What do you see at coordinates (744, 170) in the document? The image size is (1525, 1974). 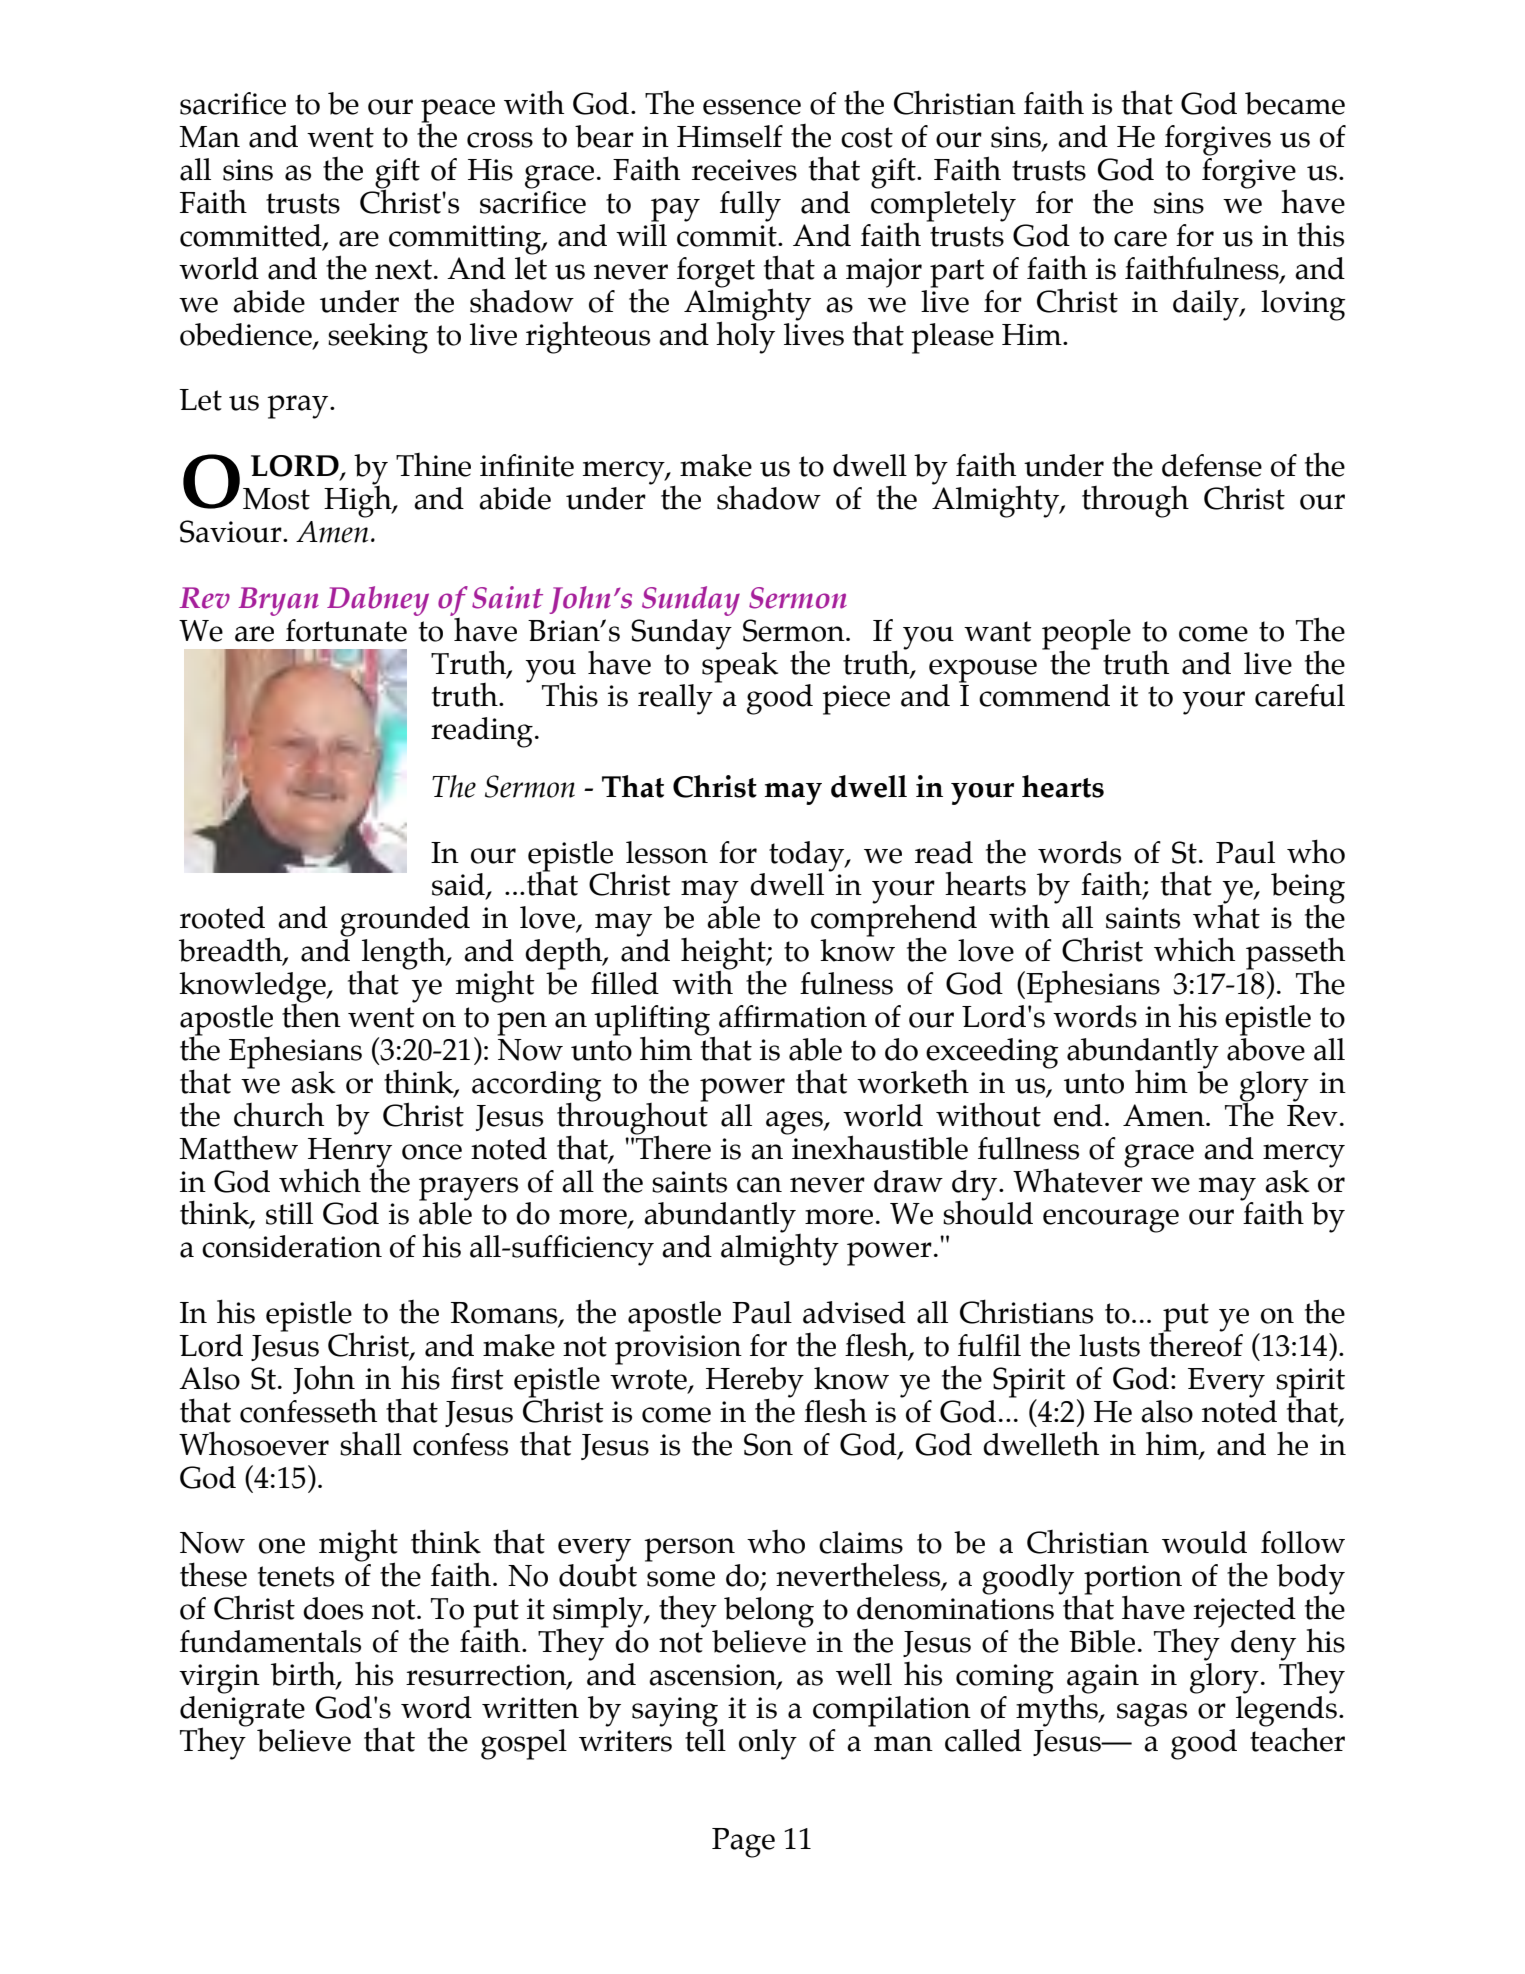 I see `receives` at bounding box center [744, 170].
